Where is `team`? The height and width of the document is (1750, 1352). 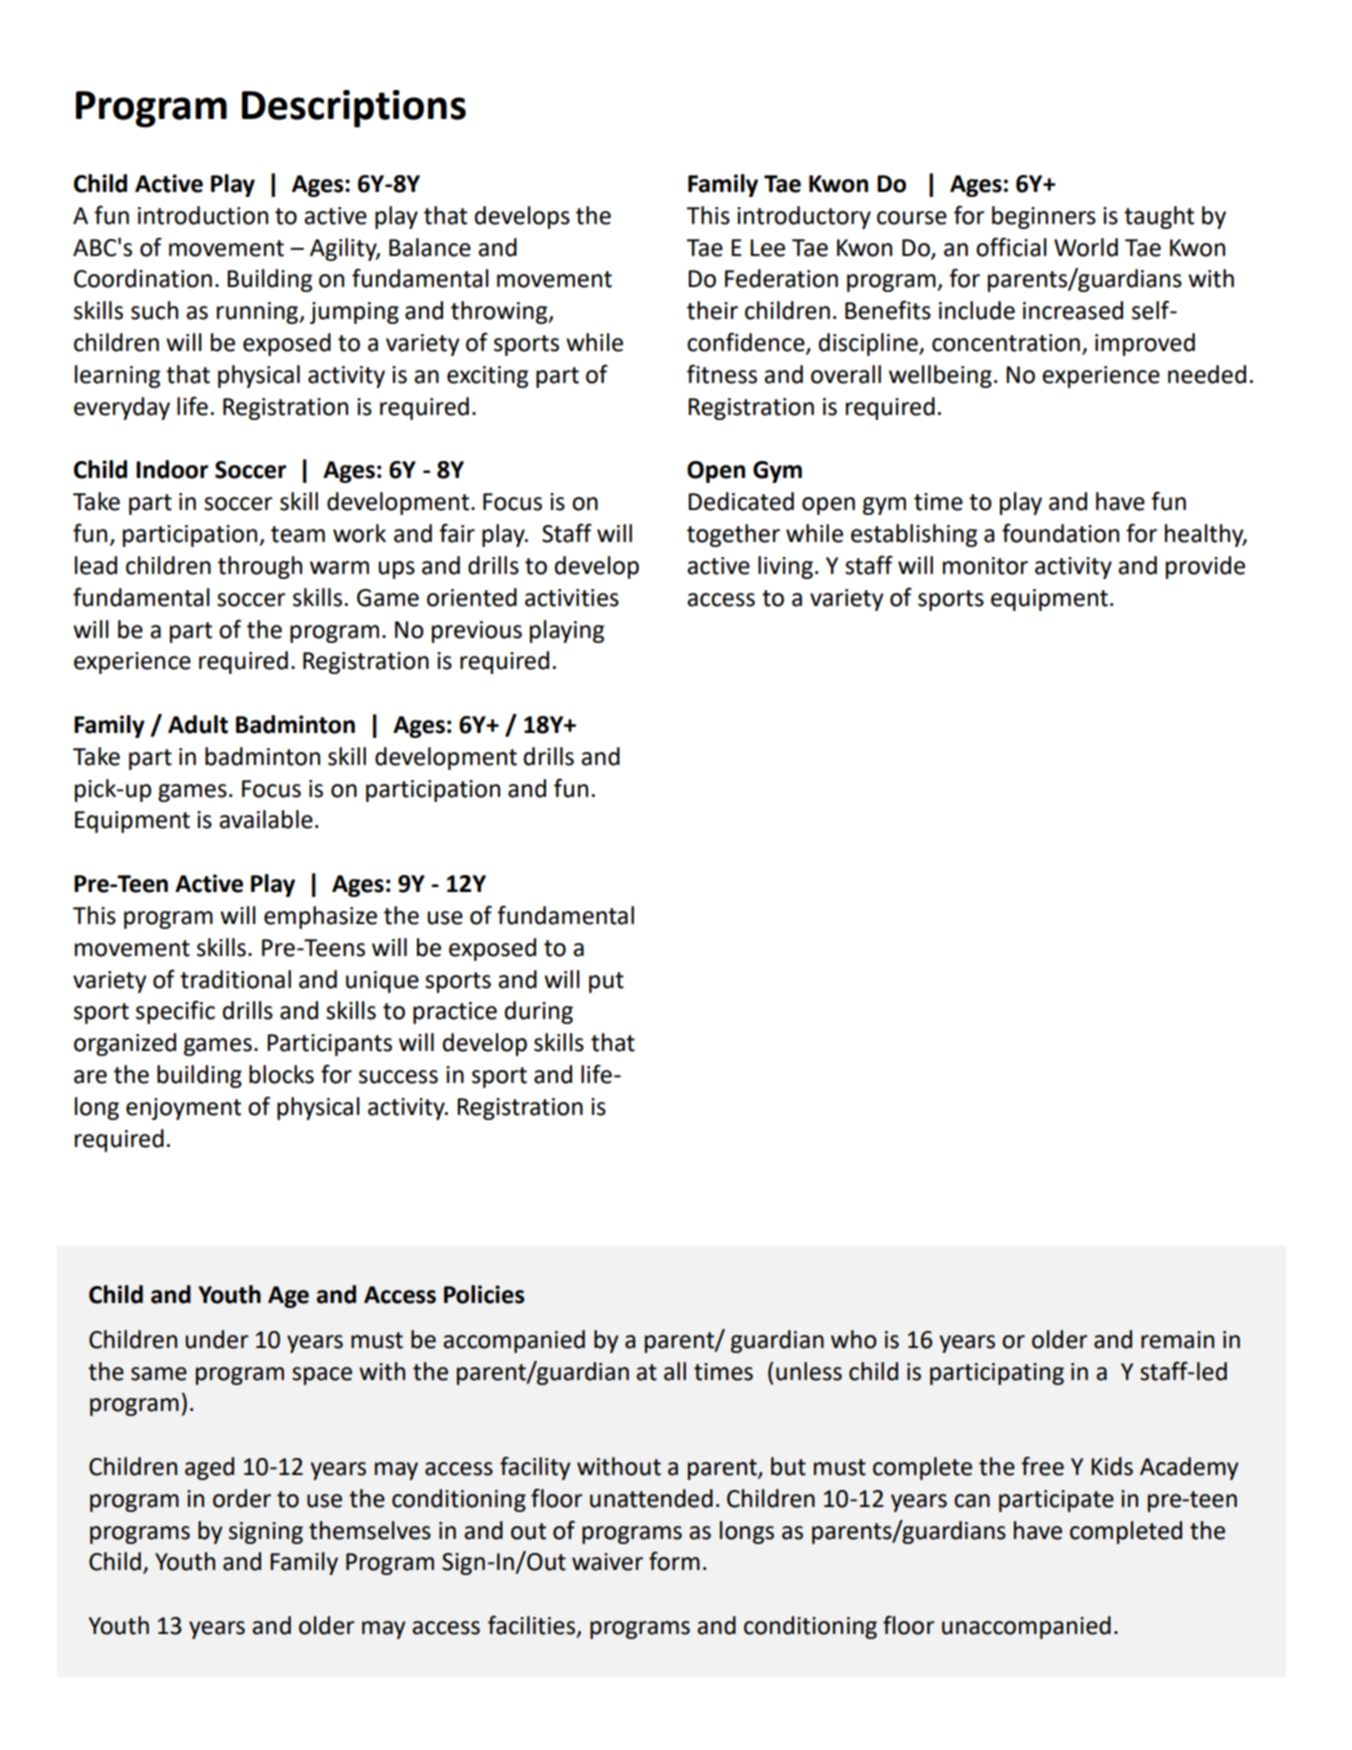 team is located at coordinates (298, 534).
